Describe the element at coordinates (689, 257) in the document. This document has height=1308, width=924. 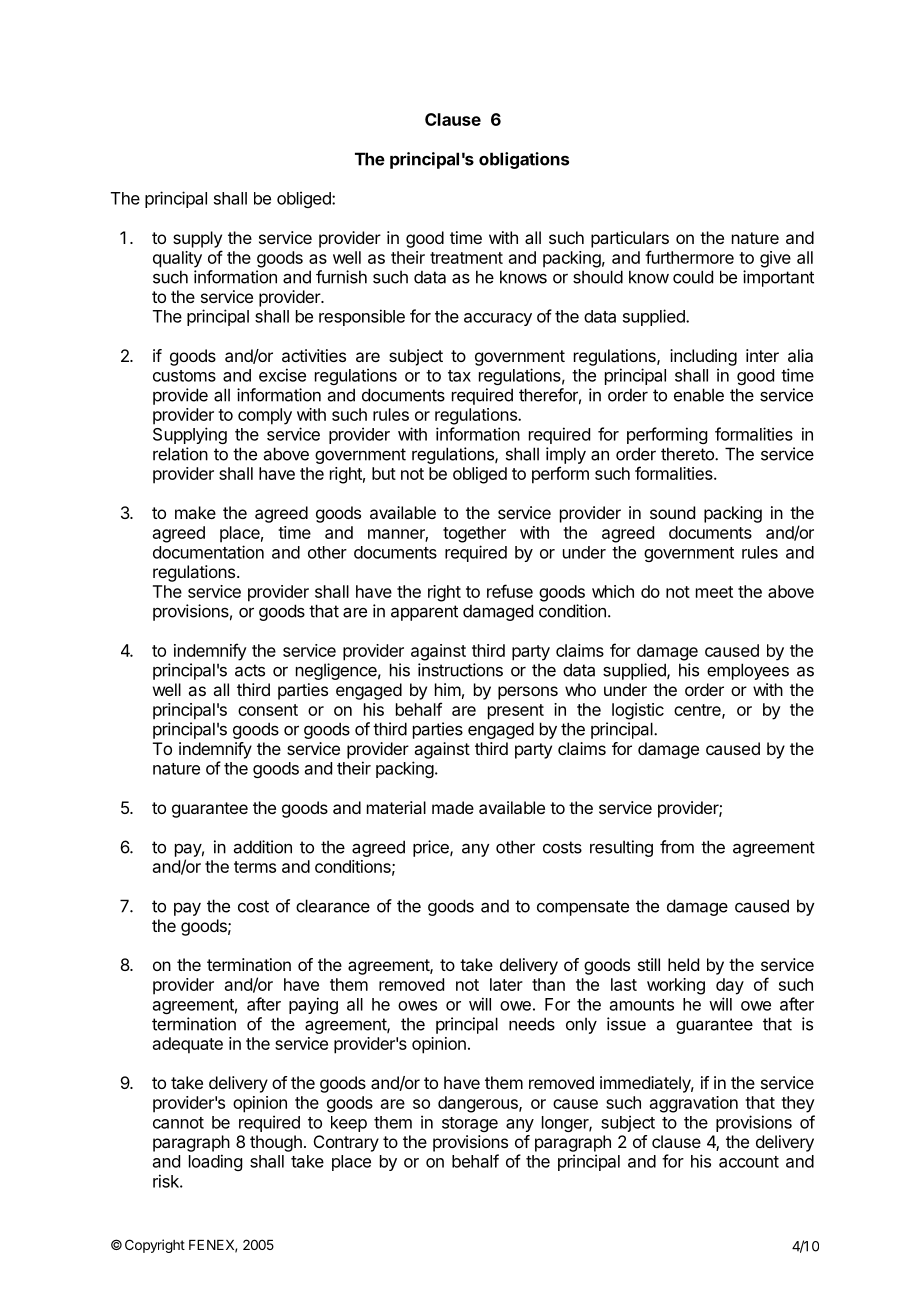
I see `furthermore` at that location.
